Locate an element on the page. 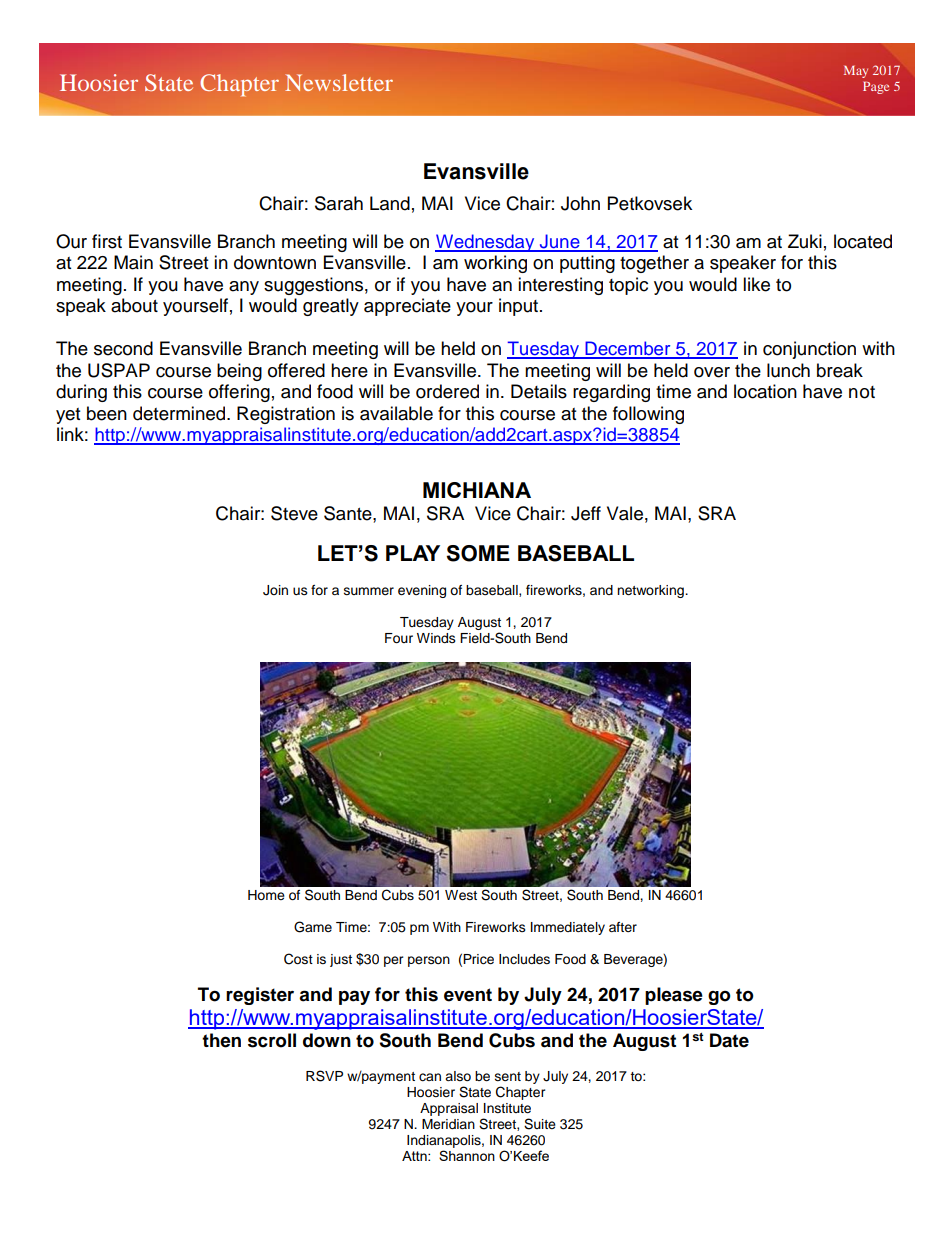  Meridian is located at coordinates (448, 1124).
